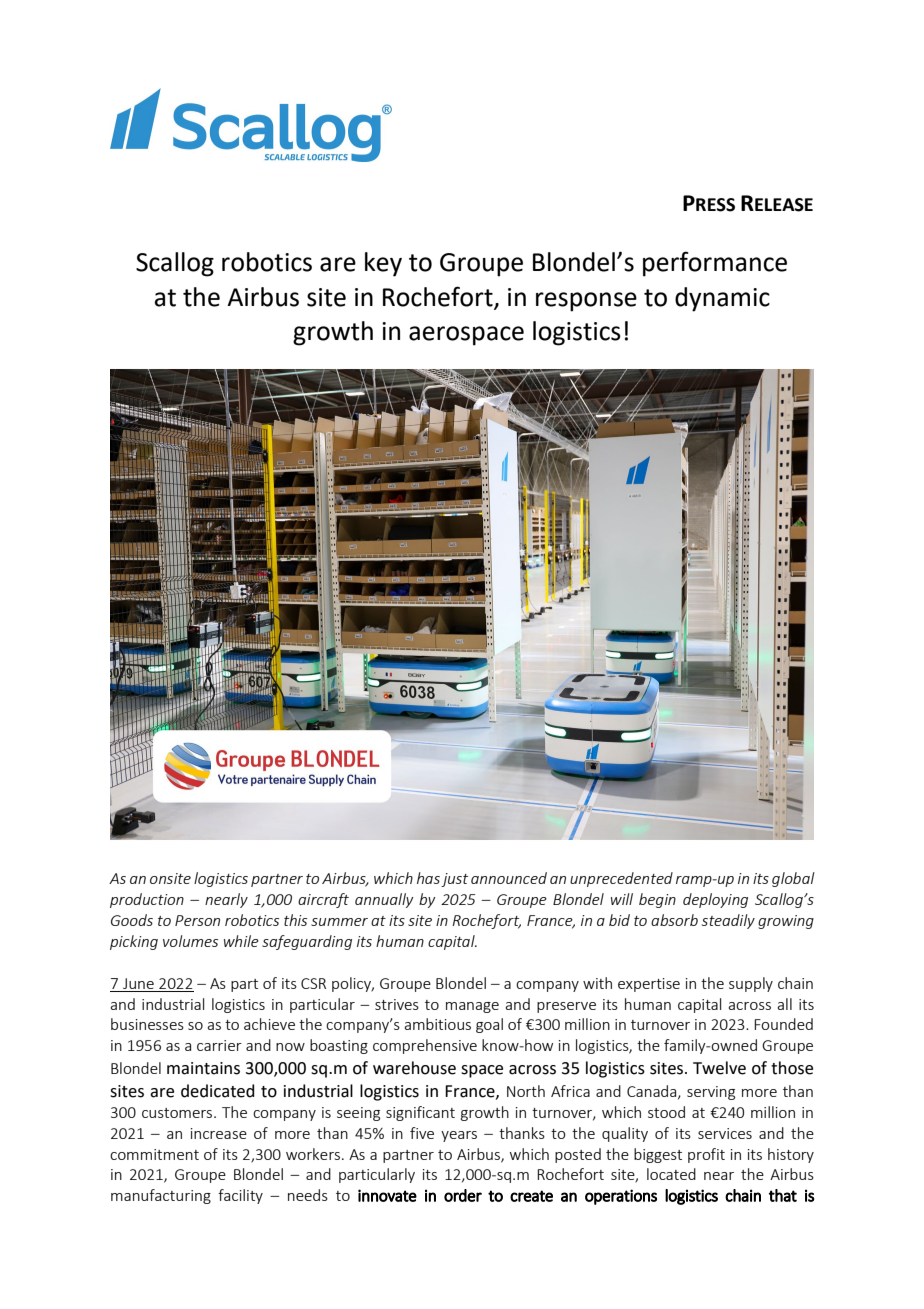  I want to click on has, so click(428, 878).
